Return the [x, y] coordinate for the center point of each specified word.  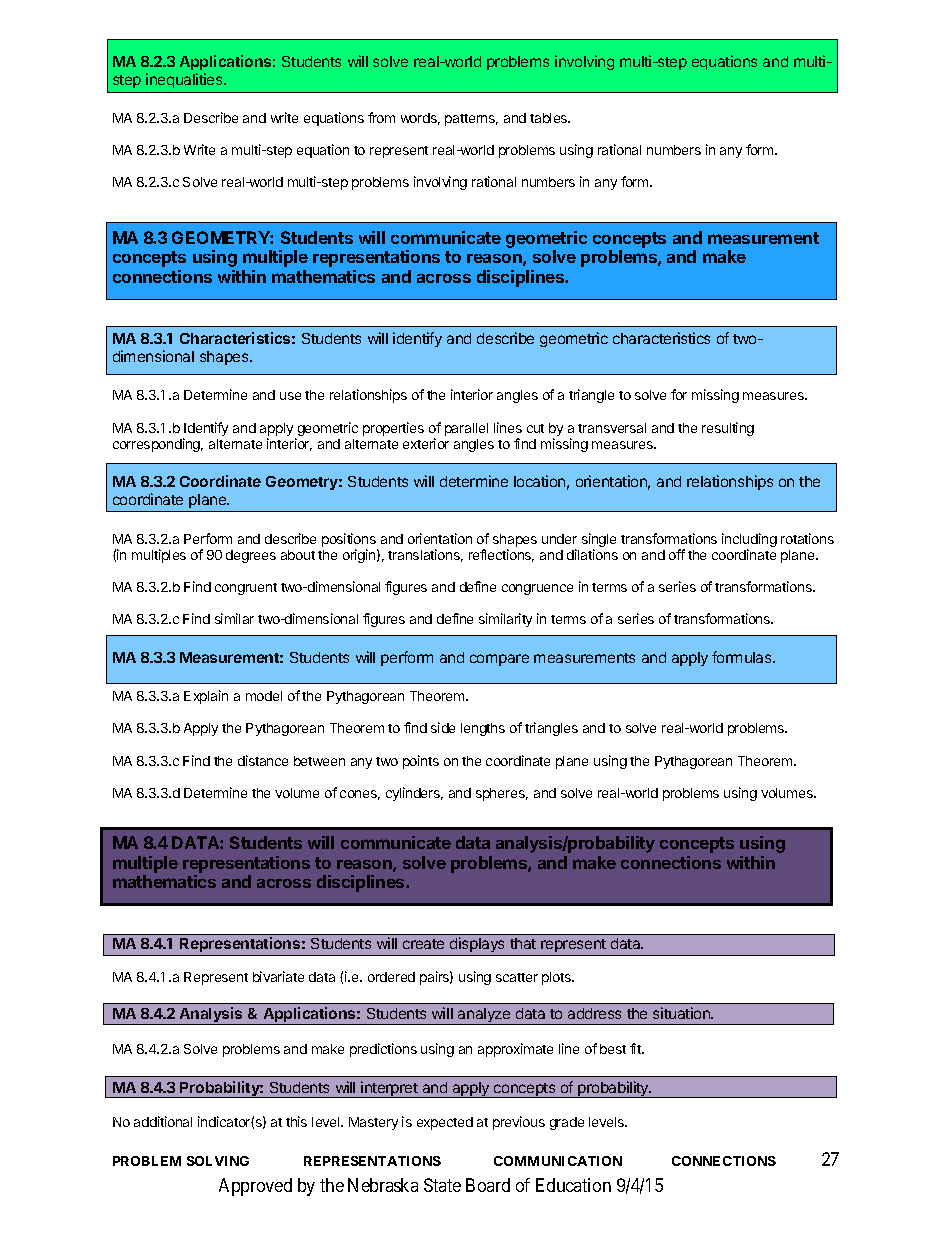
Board [488, 1185]
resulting [728, 429]
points [421, 762]
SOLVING [218, 1161]
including [749, 541]
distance [263, 760]
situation [682, 1013]
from [381, 117]
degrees [251, 556]
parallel [466, 429]
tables [550, 118]
